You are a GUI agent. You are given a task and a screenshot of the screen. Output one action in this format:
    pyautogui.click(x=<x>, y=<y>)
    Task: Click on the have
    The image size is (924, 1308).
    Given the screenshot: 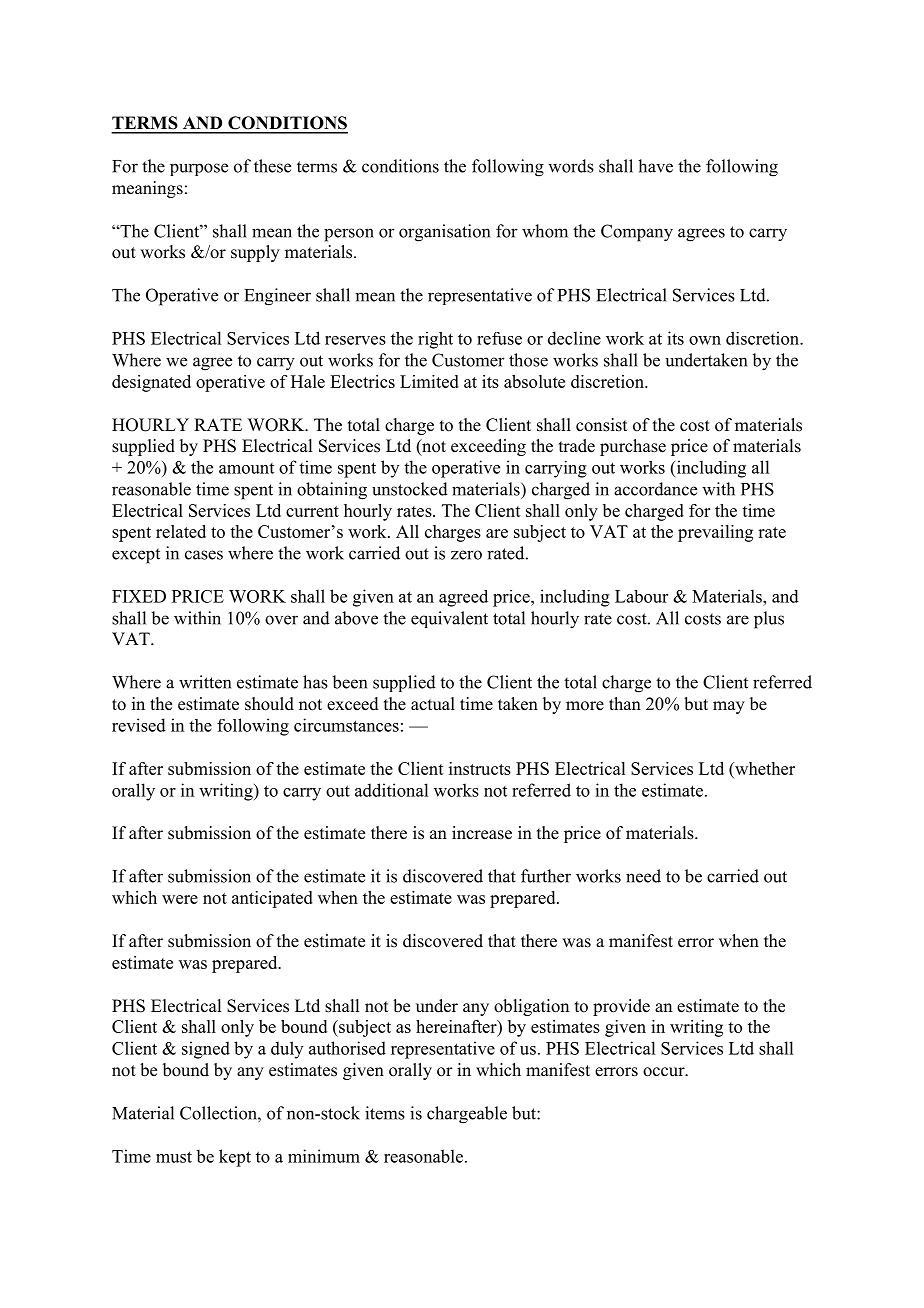 What is the action you would take?
    pyautogui.click(x=655, y=166)
